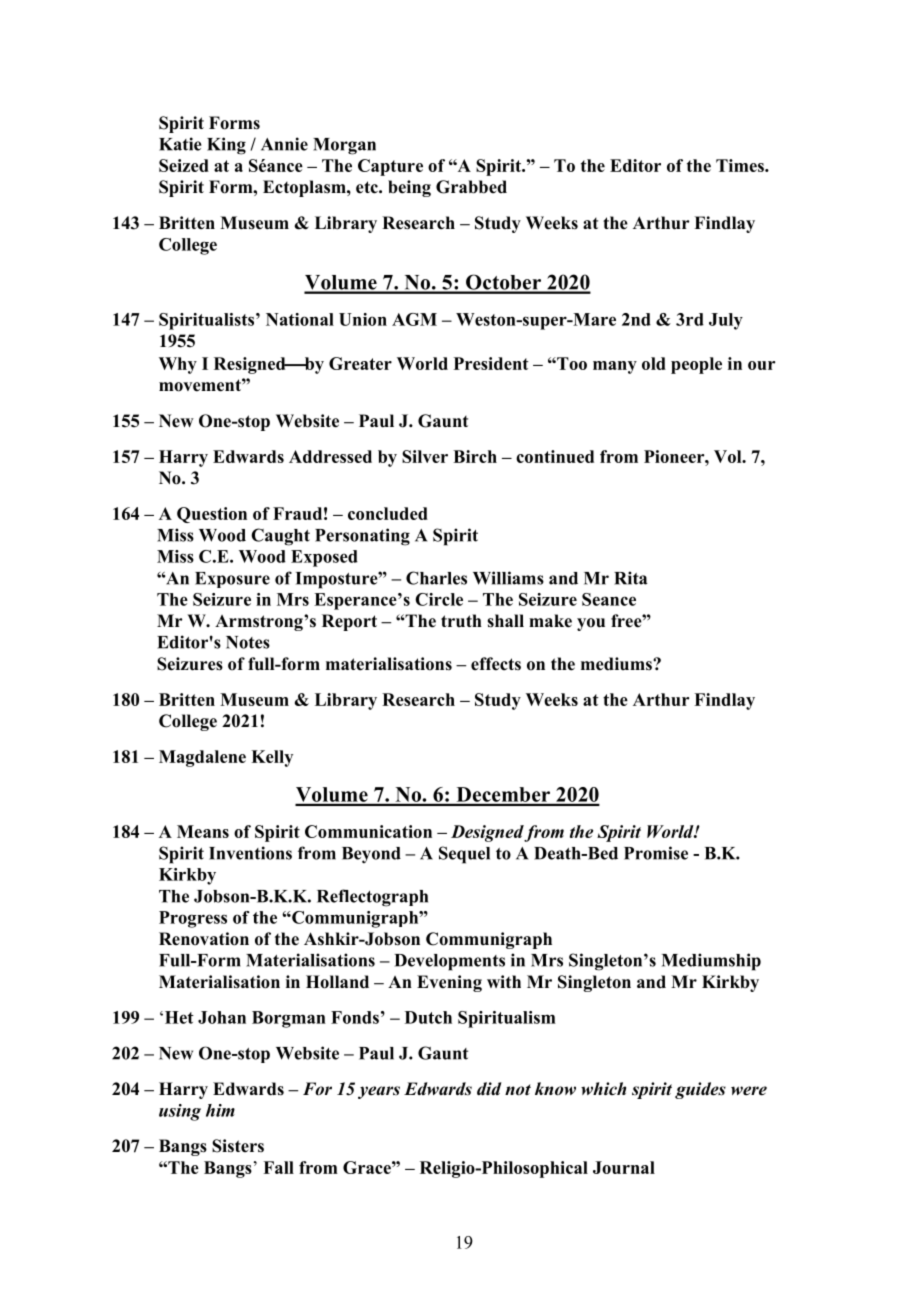 This document has width=924, height=1308. I want to click on July, so click(726, 321).
